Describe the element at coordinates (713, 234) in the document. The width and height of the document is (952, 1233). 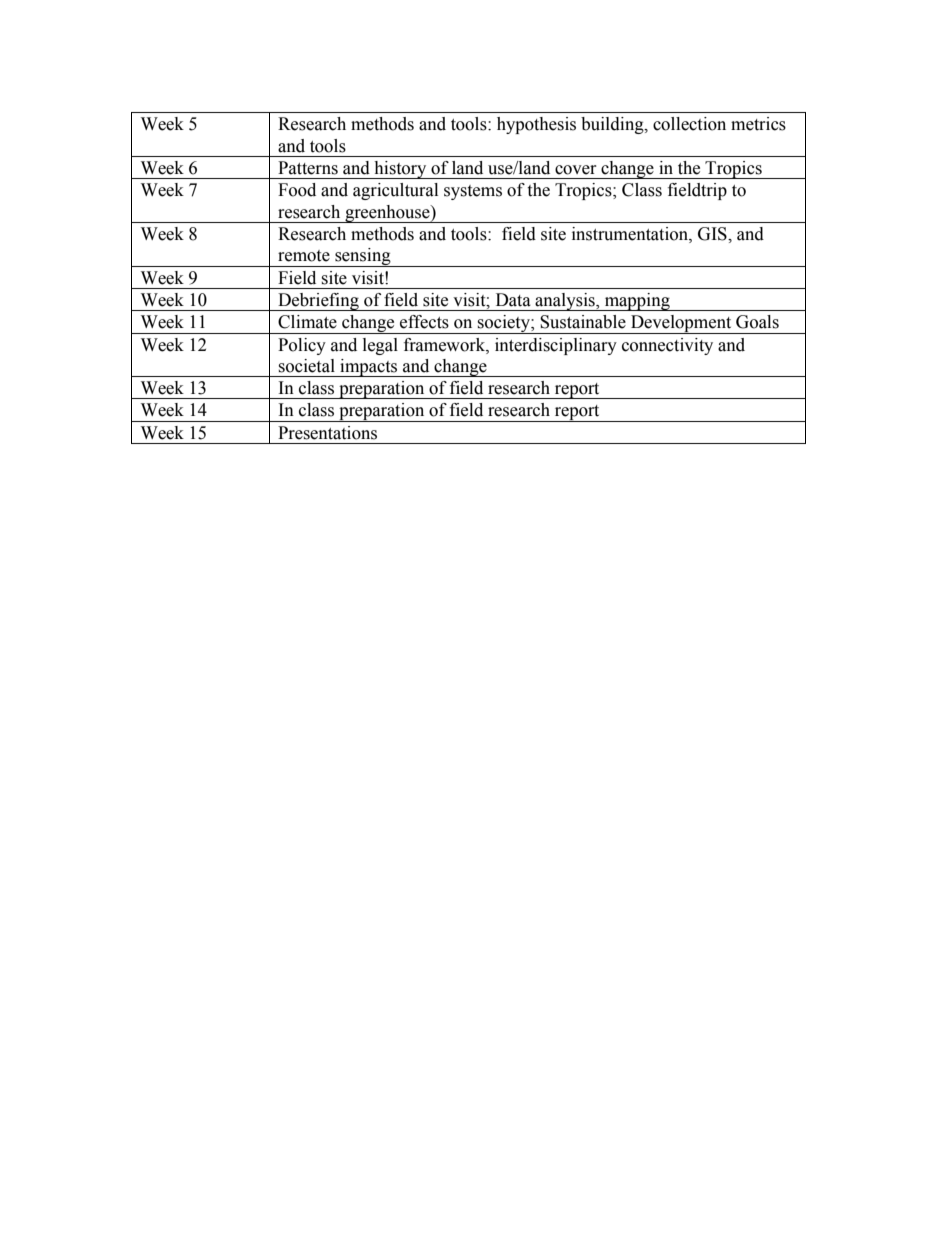
I see `GIS` at that location.
